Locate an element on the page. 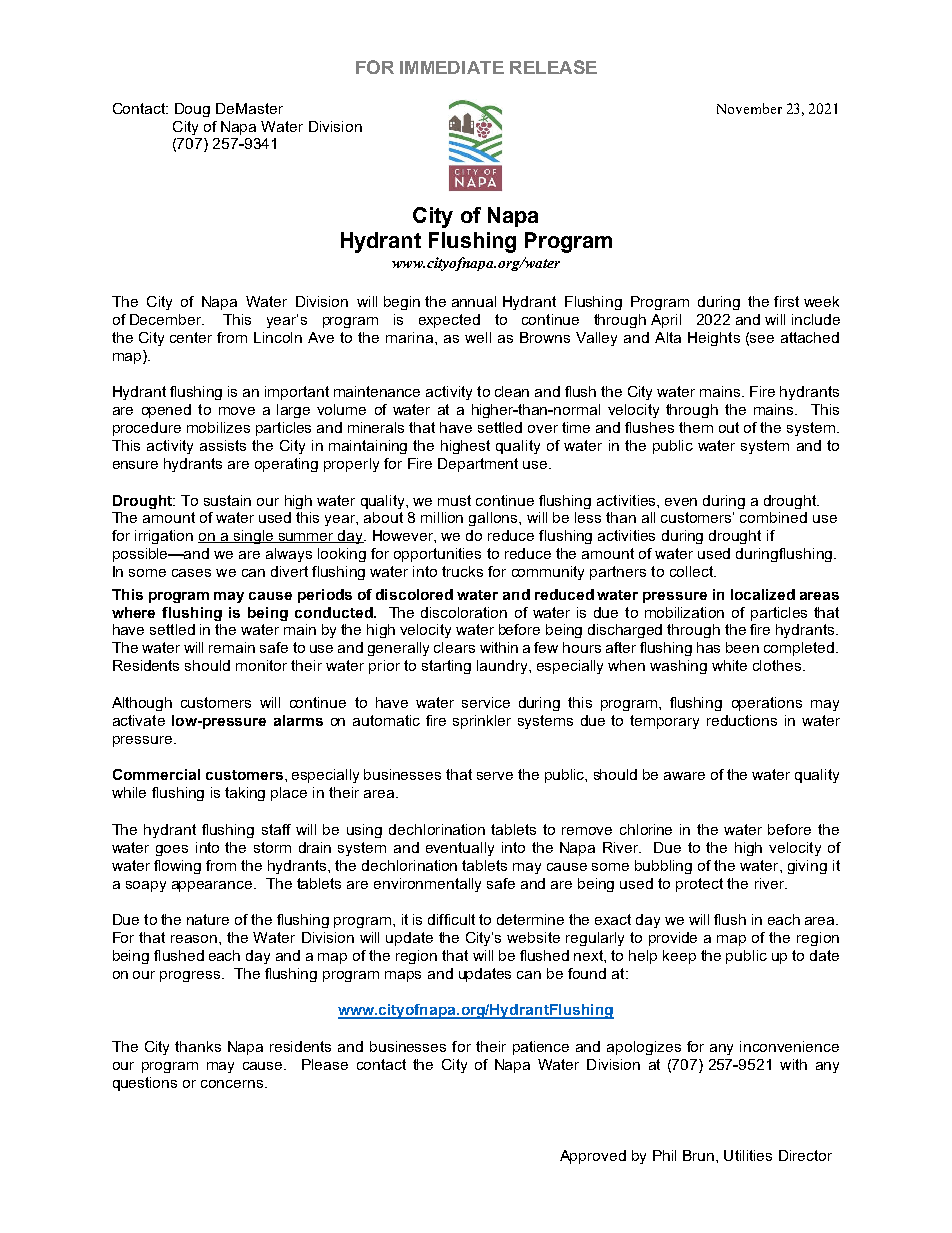 The width and height of the image is (952, 1233). November is located at coordinates (749, 108).
